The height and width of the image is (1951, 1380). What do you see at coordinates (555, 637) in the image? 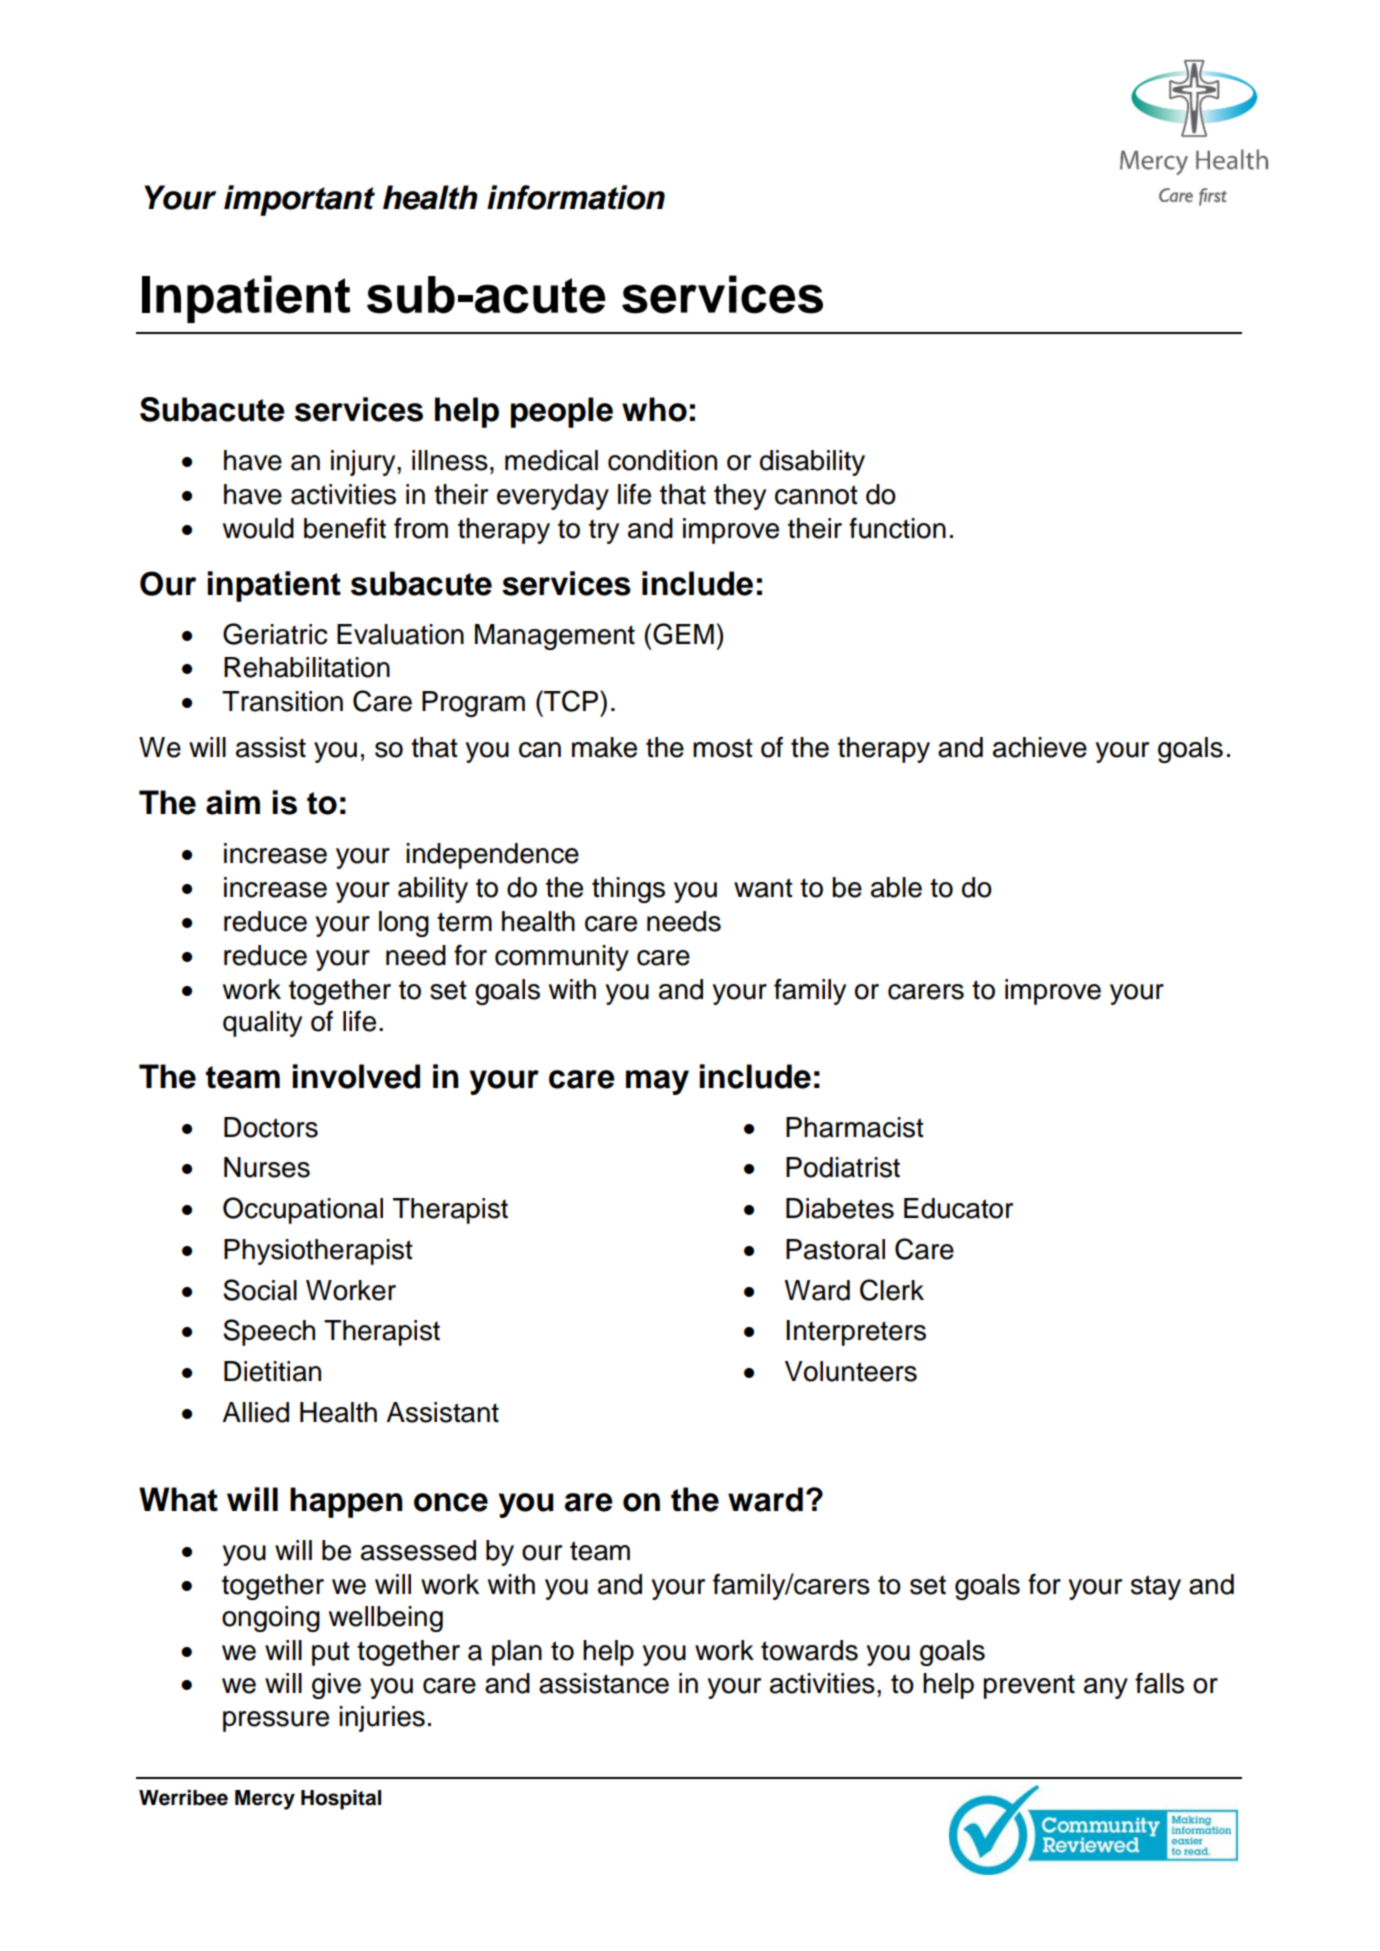
I see `Management` at bounding box center [555, 637].
